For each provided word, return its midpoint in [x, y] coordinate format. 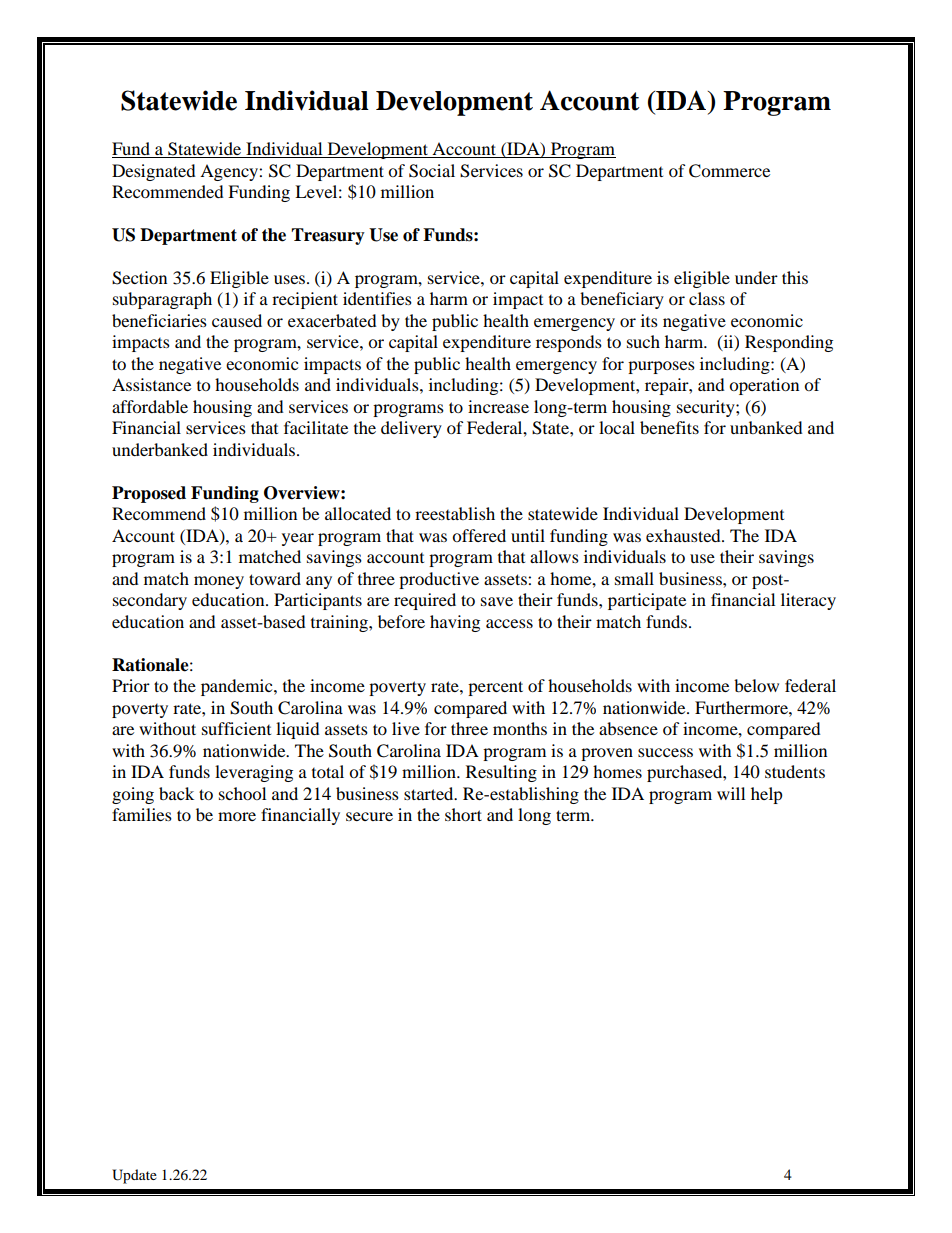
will [731, 793]
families [142, 814]
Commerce [729, 171]
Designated [154, 172]
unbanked [766, 427]
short [463, 814]
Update [134, 1176]
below [756, 685]
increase [498, 406]
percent [495, 688]
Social [432, 171]
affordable [150, 406]
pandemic [238, 687]
